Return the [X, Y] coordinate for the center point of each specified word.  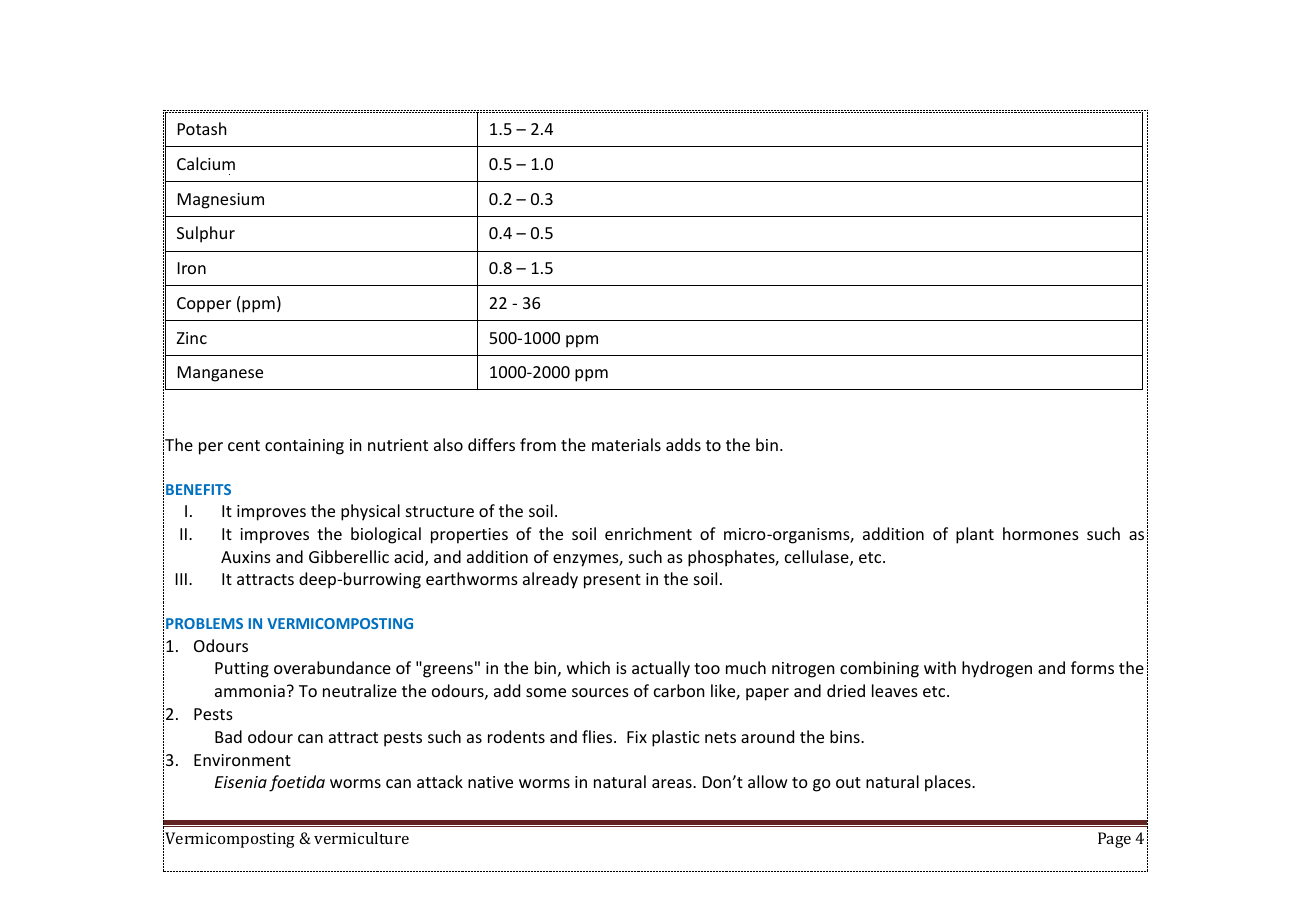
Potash [202, 128]
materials [626, 444]
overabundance [332, 667]
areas [673, 783]
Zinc [192, 338]
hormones [1041, 533]
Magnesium [221, 201]
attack [440, 781]
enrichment [648, 533]
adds [683, 444]
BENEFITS [198, 489]
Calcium [206, 163]
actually [661, 669]
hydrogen [997, 669]
